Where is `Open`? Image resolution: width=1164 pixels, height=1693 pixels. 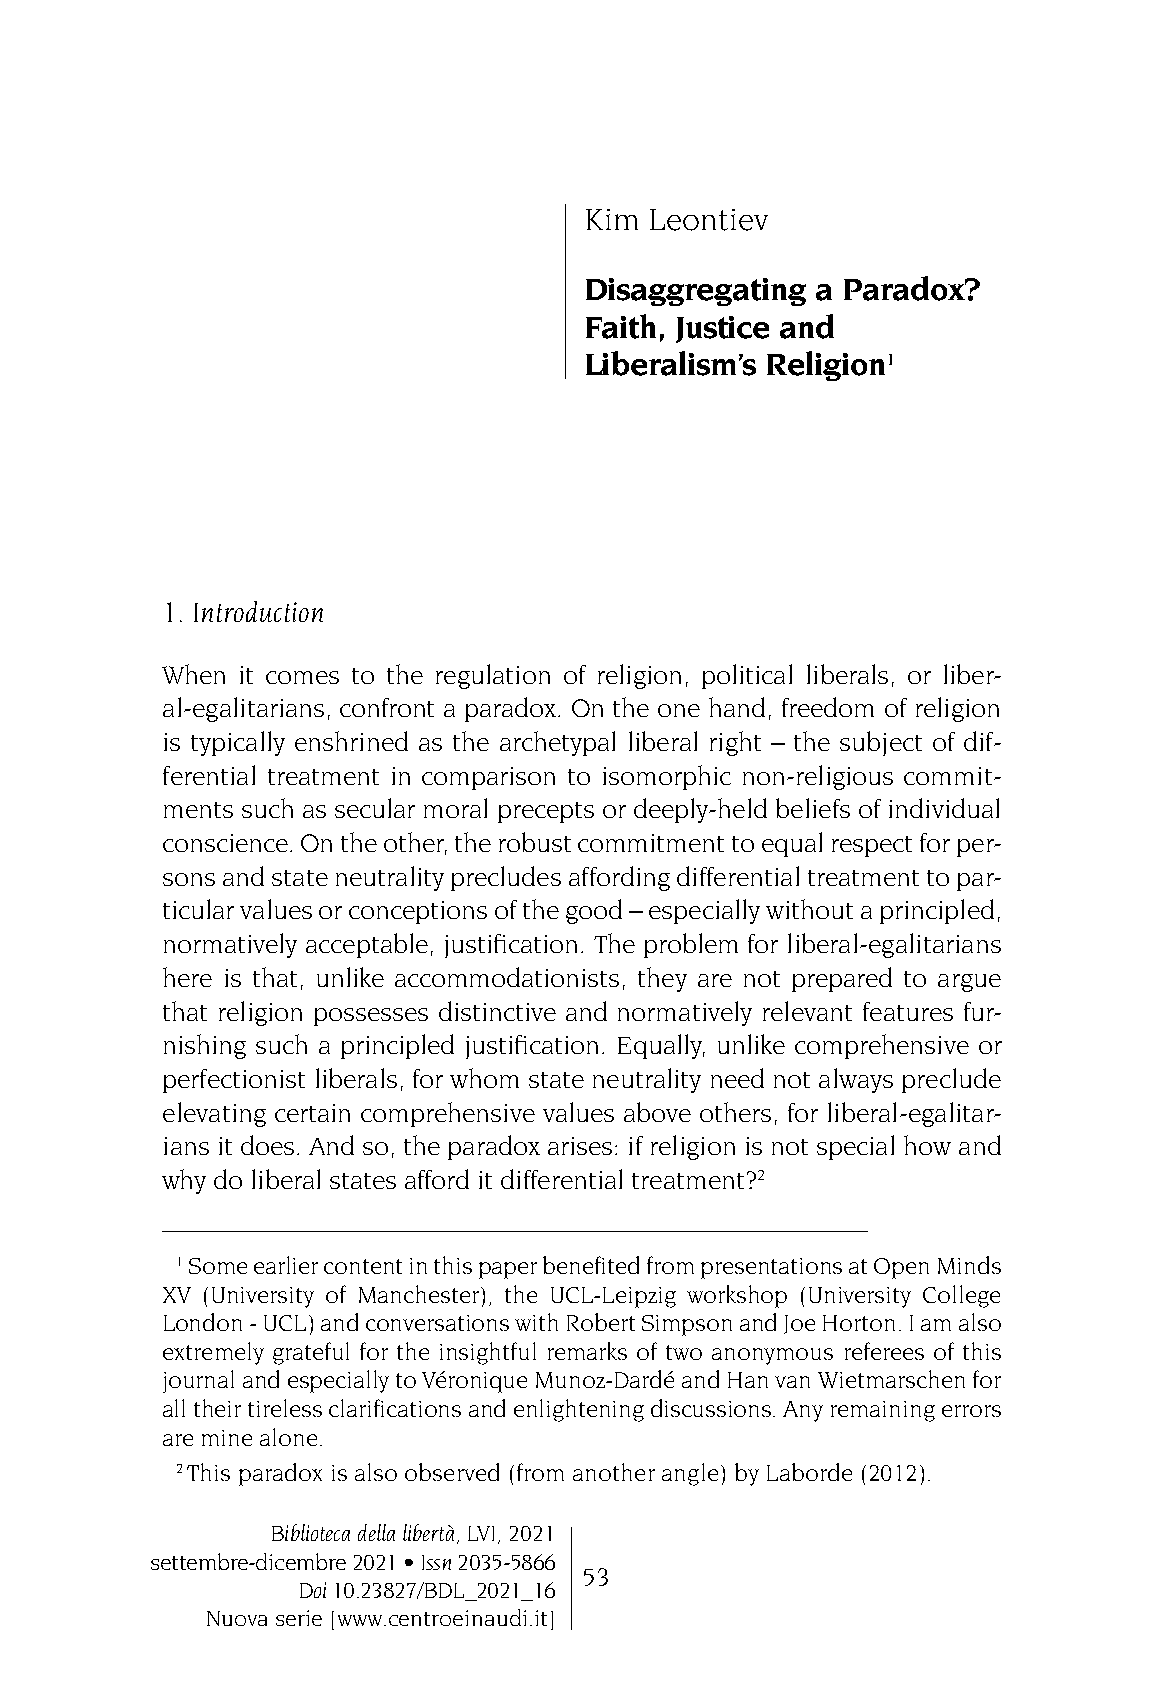
Open is located at coordinates (901, 1268).
